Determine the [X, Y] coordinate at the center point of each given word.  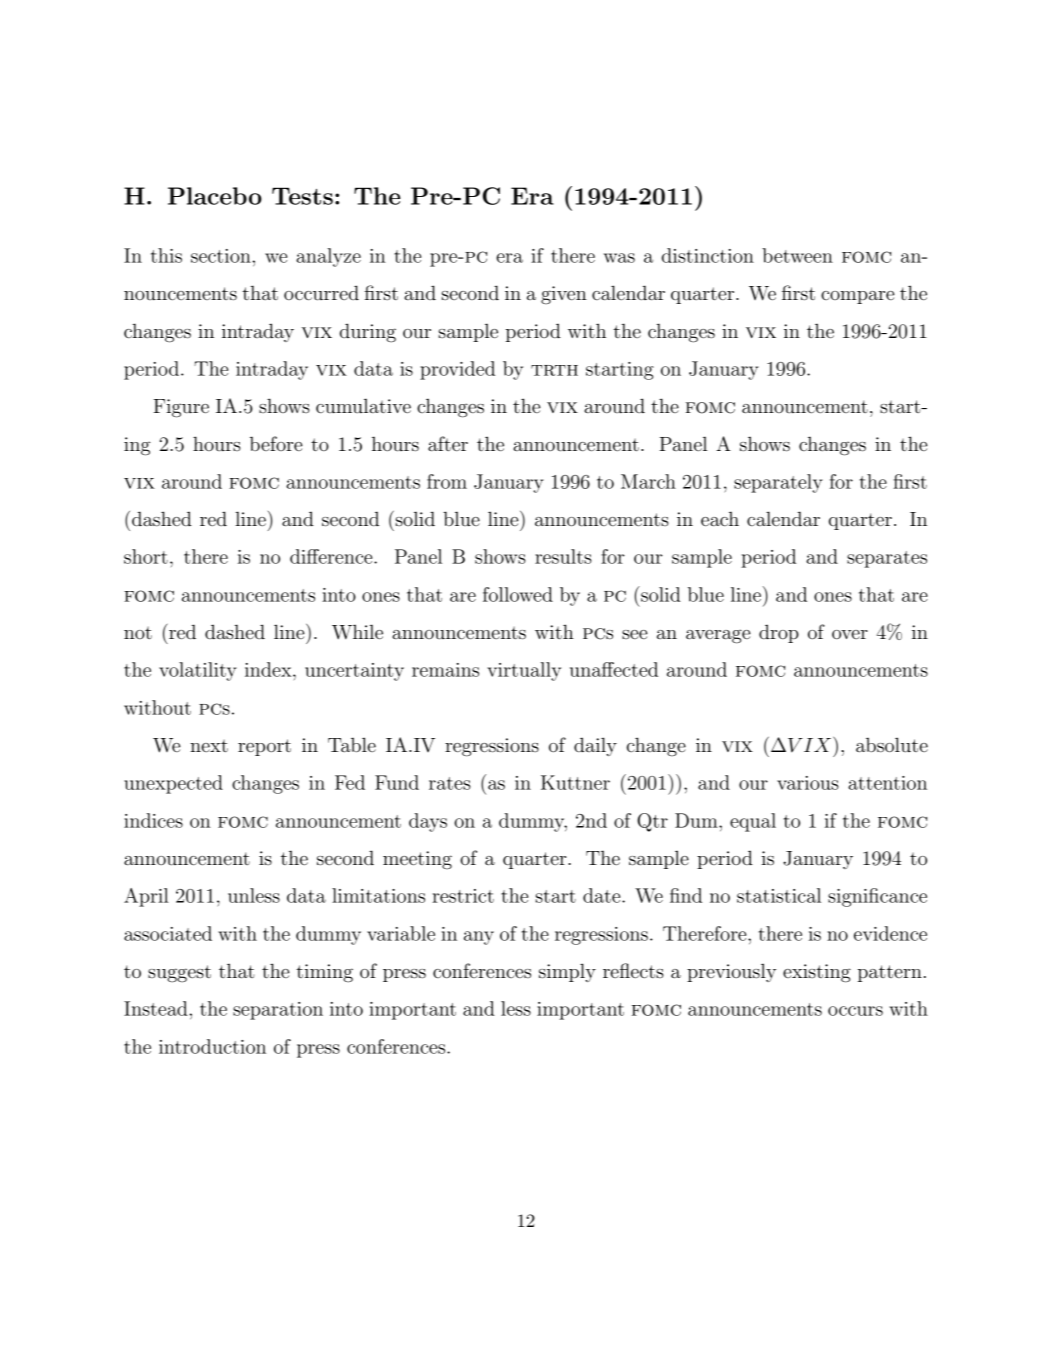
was [619, 258]
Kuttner [575, 782]
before [276, 443]
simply [567, 972]
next [209, 745]
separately [778, 483]
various [808, 783]
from [447, 481]
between [797, 255]
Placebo [215, 196]
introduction [212, 1046]
